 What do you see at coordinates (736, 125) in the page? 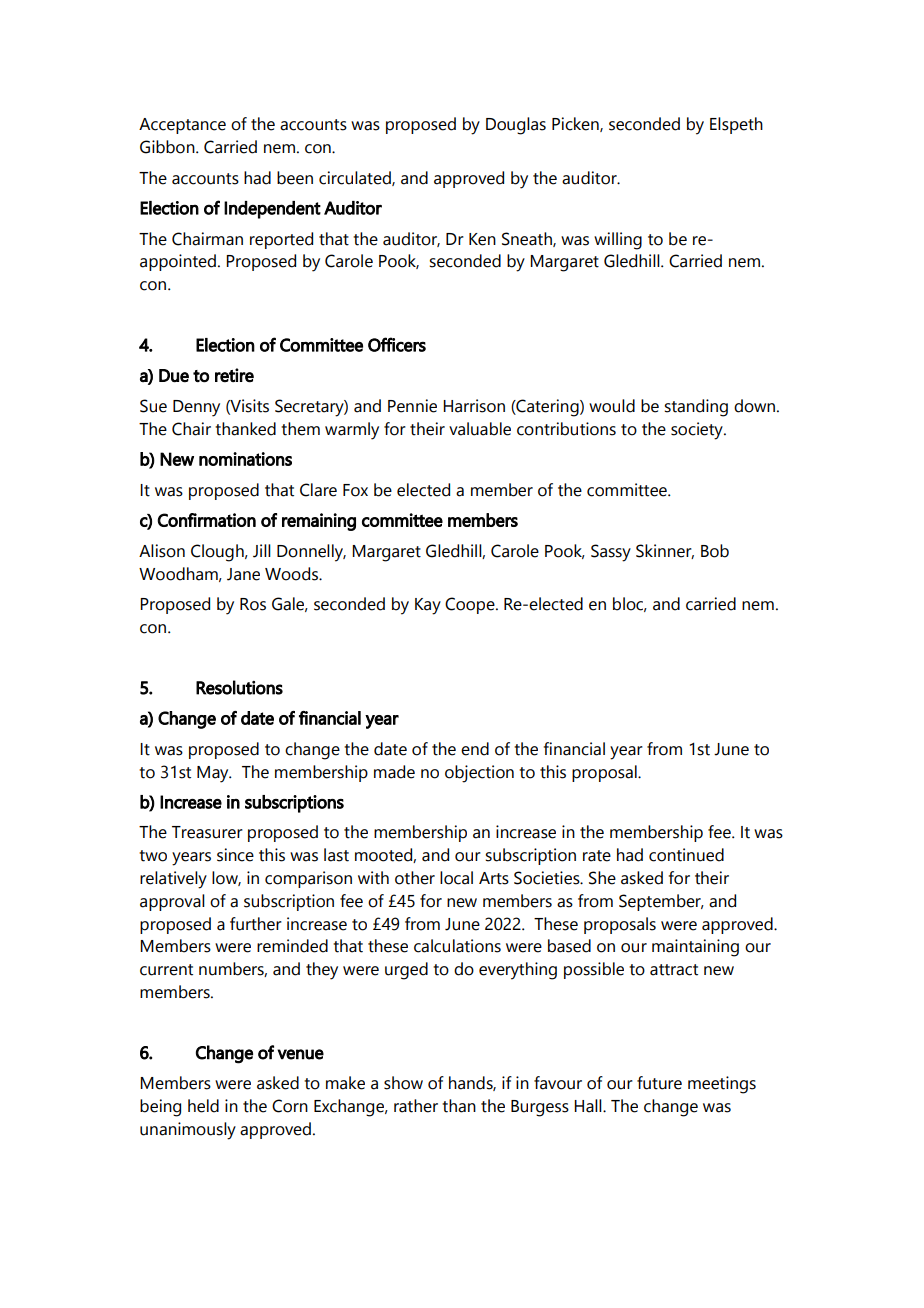
I see `Elspeth` at bounding box center [736, 125].
